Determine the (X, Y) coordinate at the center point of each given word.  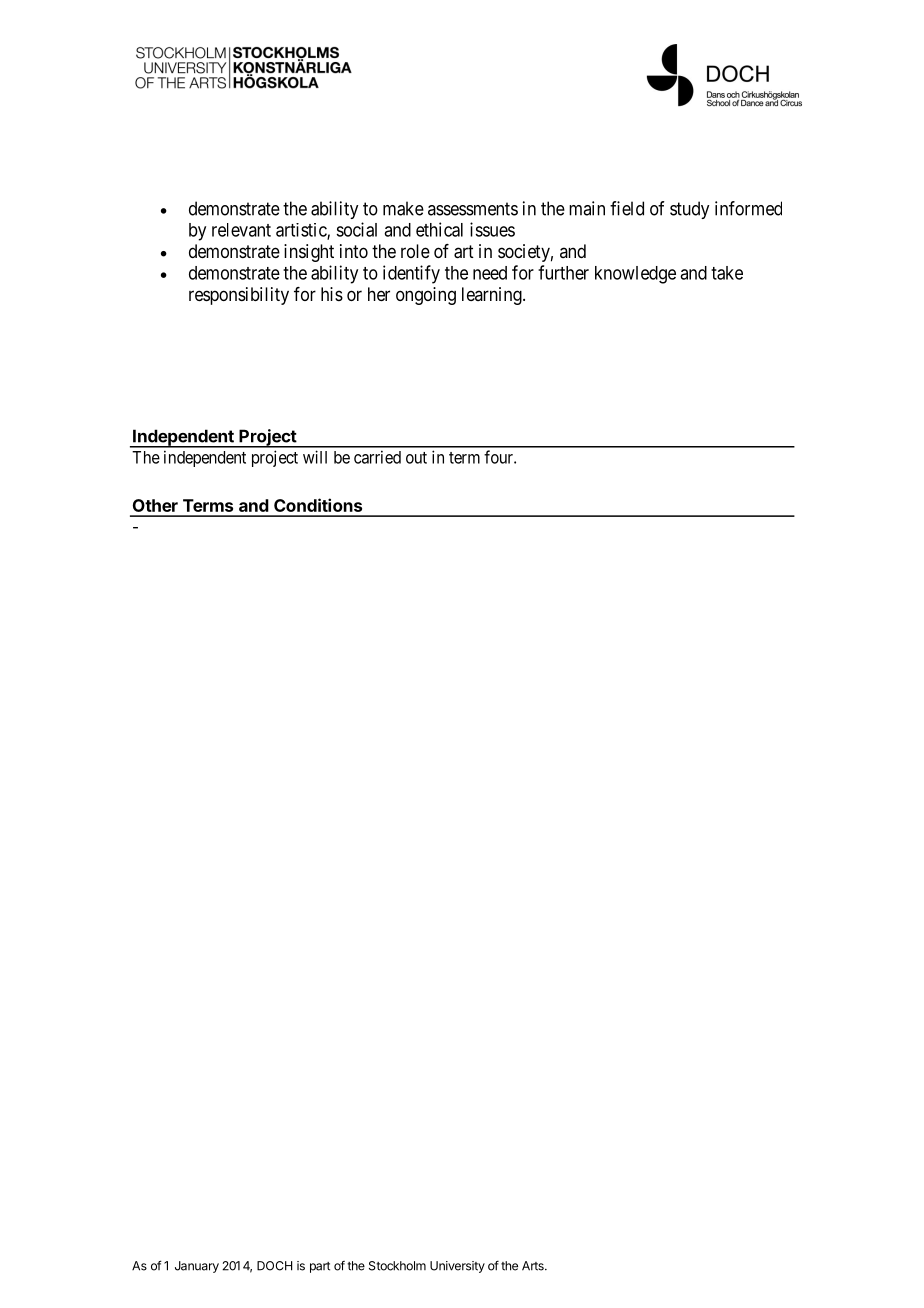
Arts (534, 1266)
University (457, 1267)
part (320, 1267)
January (197, 1267)
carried (377, 457)
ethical (439, 229)
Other (155, 505)
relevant (241, 230)
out (416, 458)
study (689, 210)
